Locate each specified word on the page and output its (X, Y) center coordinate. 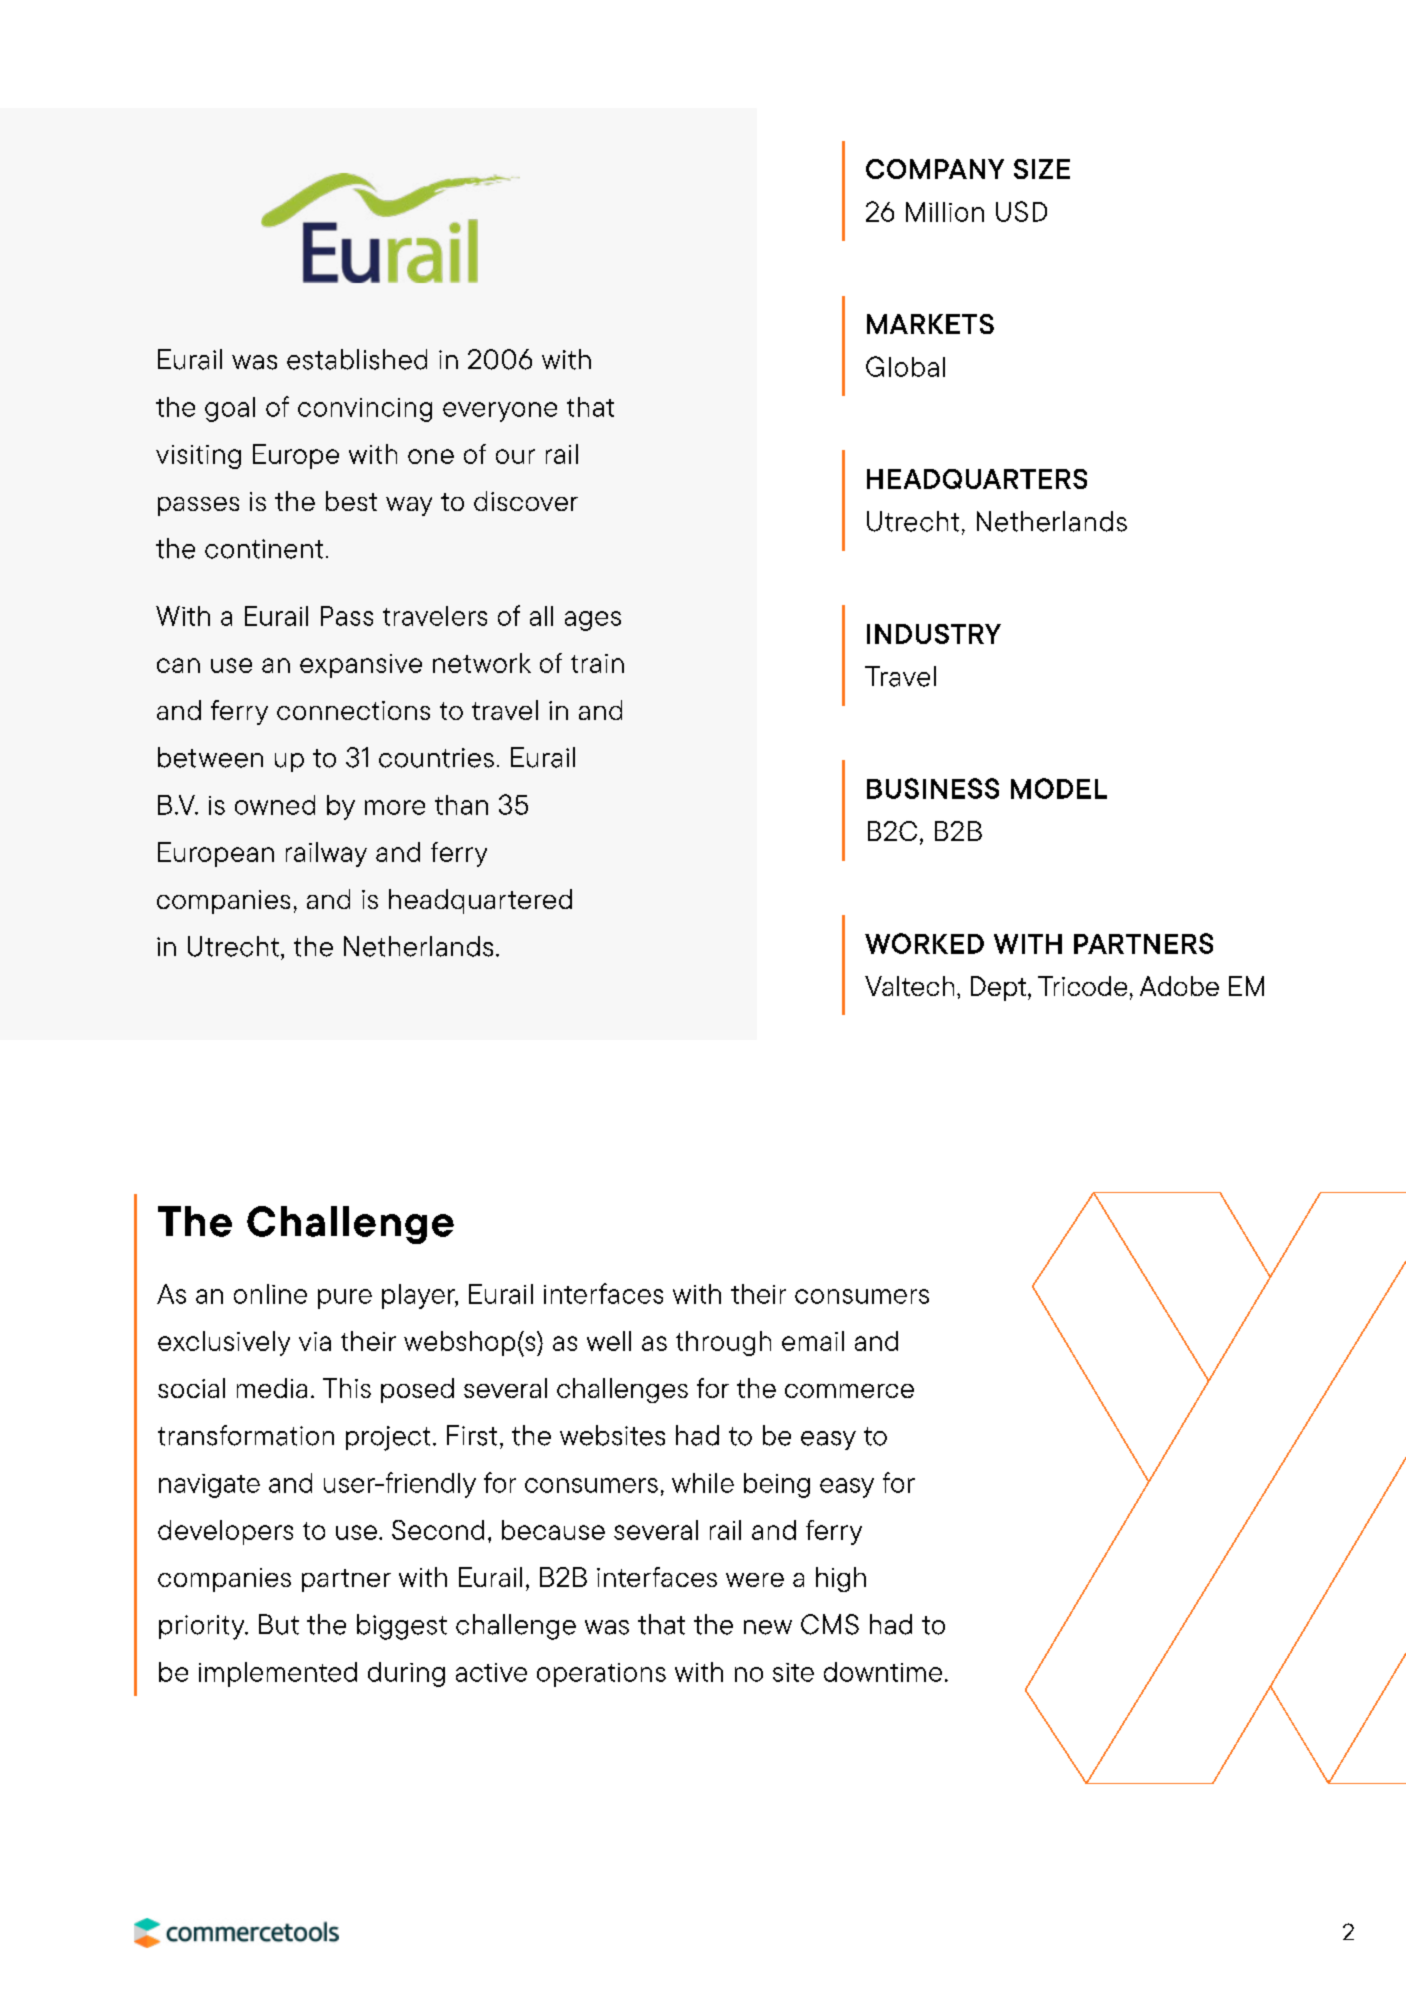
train (597, 663)
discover (526, 501)
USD (1021, 211)
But (279, 1624)
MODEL (1059, 788)
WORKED (924, 943)
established (357, 359)
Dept (998, 988)
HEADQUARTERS (977, 479)
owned (275, 805)
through (723, 1343)
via (315, 1341)
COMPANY (935, 169)
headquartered (480, 901)
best (351, 501)
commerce (849, 1391)
